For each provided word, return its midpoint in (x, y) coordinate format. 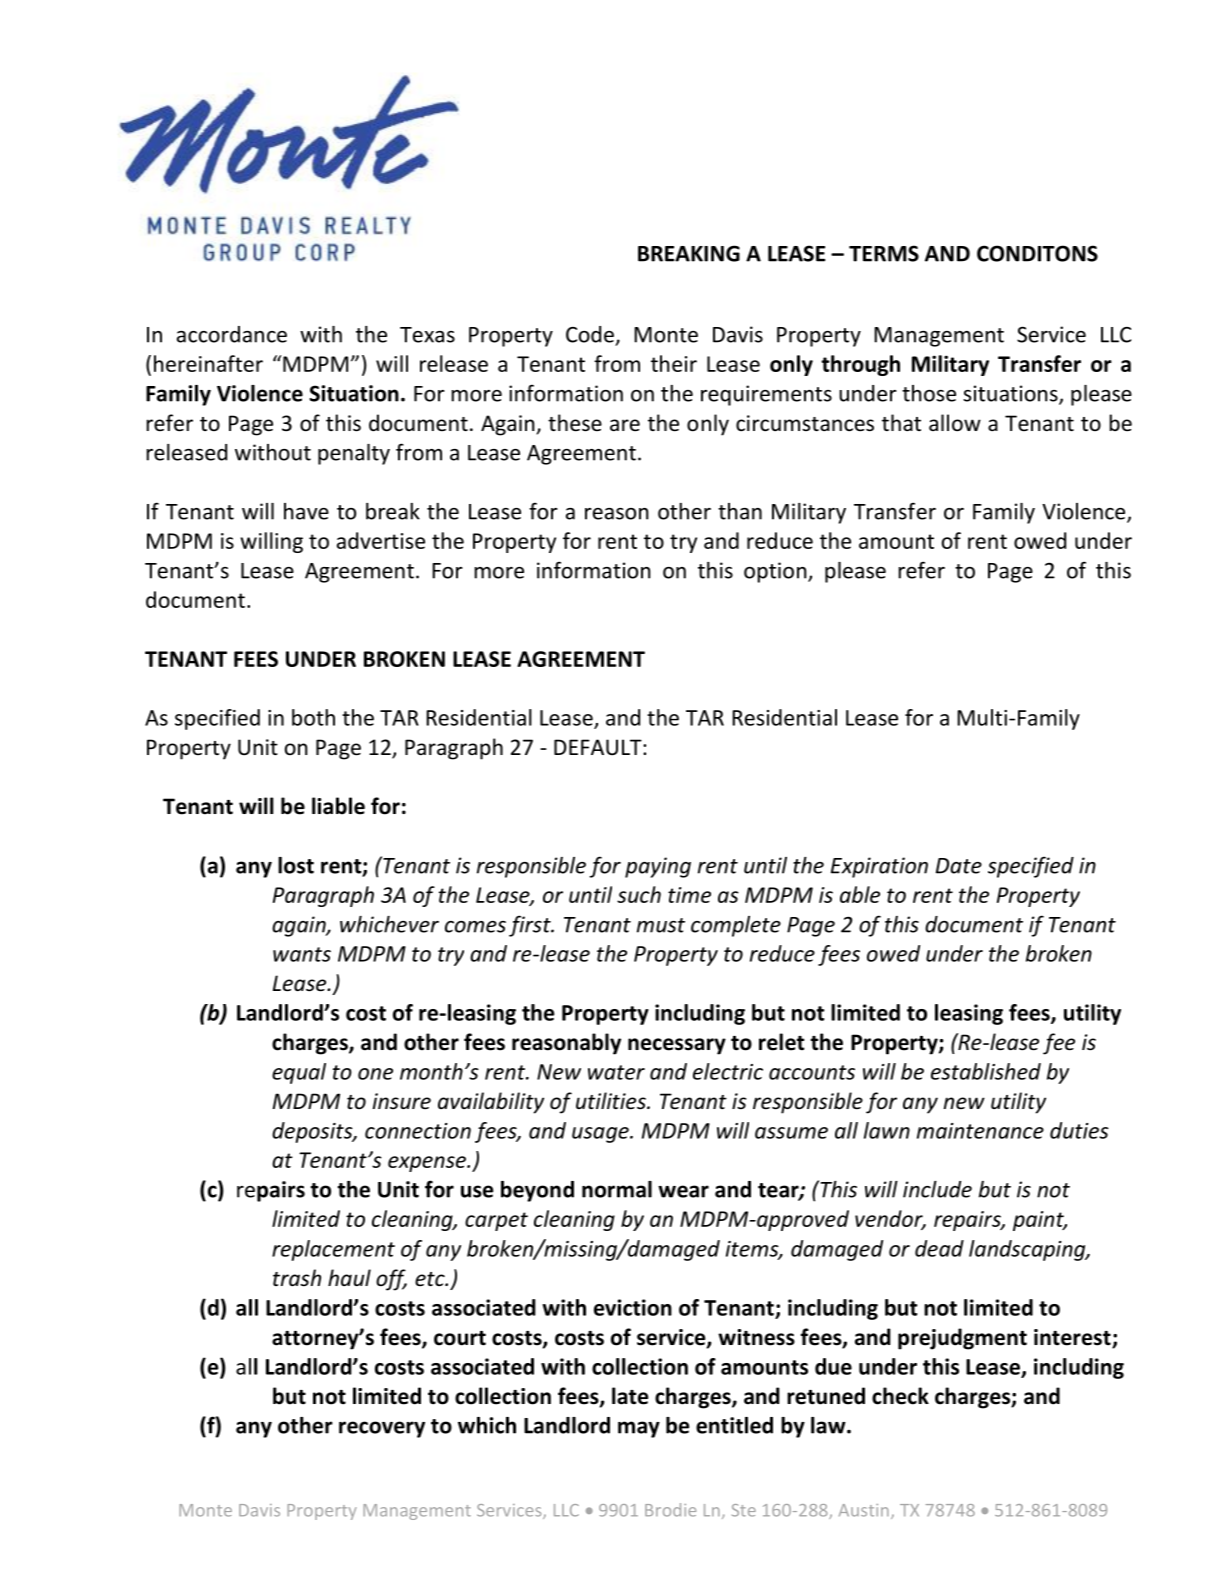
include (937, 1189)
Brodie (670, 1510)
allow (955, 423)
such (639, 894)
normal (617, 1189)
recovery (382, 1429)
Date (959, 866)
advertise (381, 540)
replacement (333, 1250)
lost (296, 865)
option (776, 572)
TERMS (884, 253)
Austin (864, 1510)
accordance (232, 334)
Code (590, 334)
